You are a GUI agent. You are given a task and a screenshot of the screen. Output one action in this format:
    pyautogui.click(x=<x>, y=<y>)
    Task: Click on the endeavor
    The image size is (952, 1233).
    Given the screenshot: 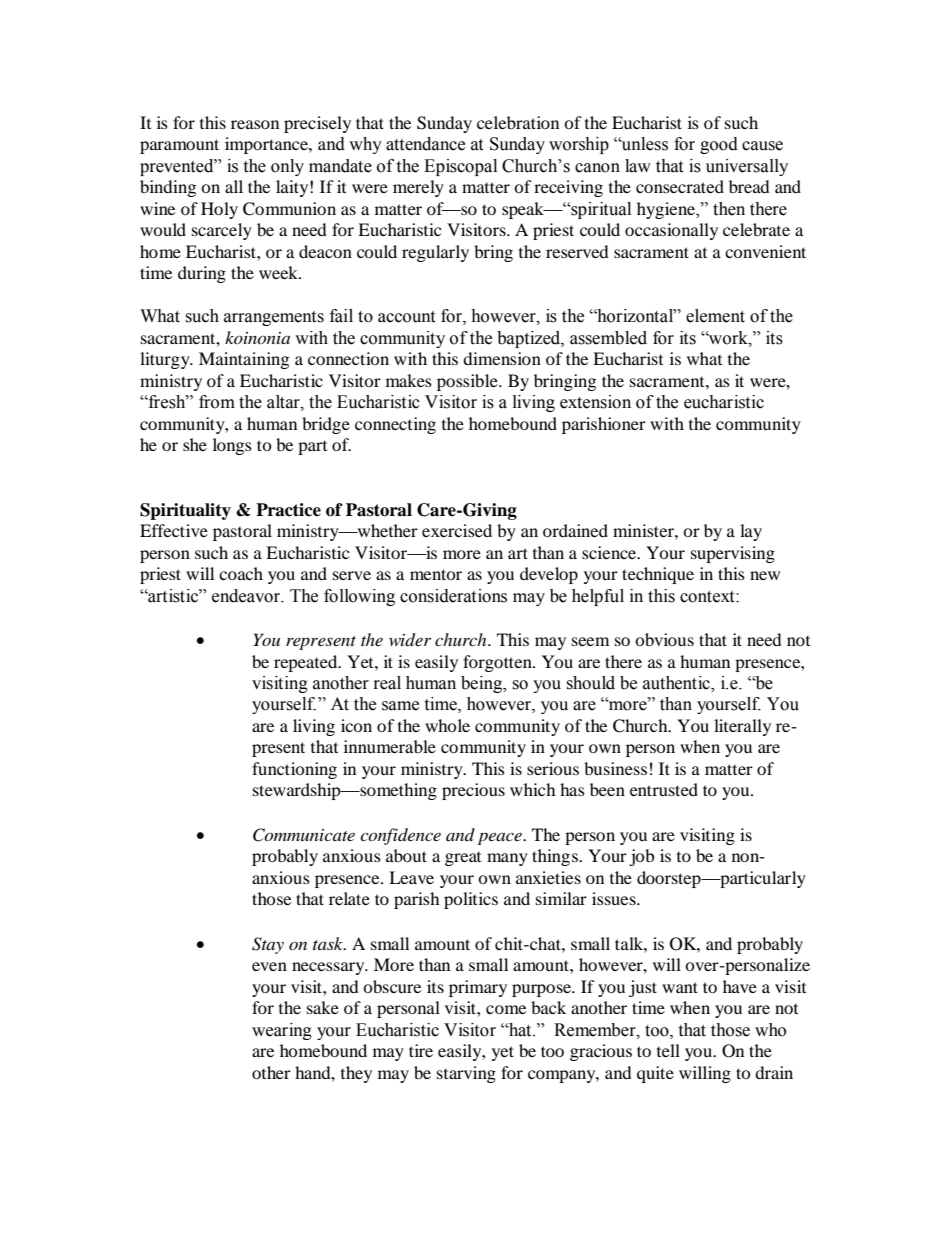 What is the action you would take?
    pyautogui.click(x=247, y=596)
